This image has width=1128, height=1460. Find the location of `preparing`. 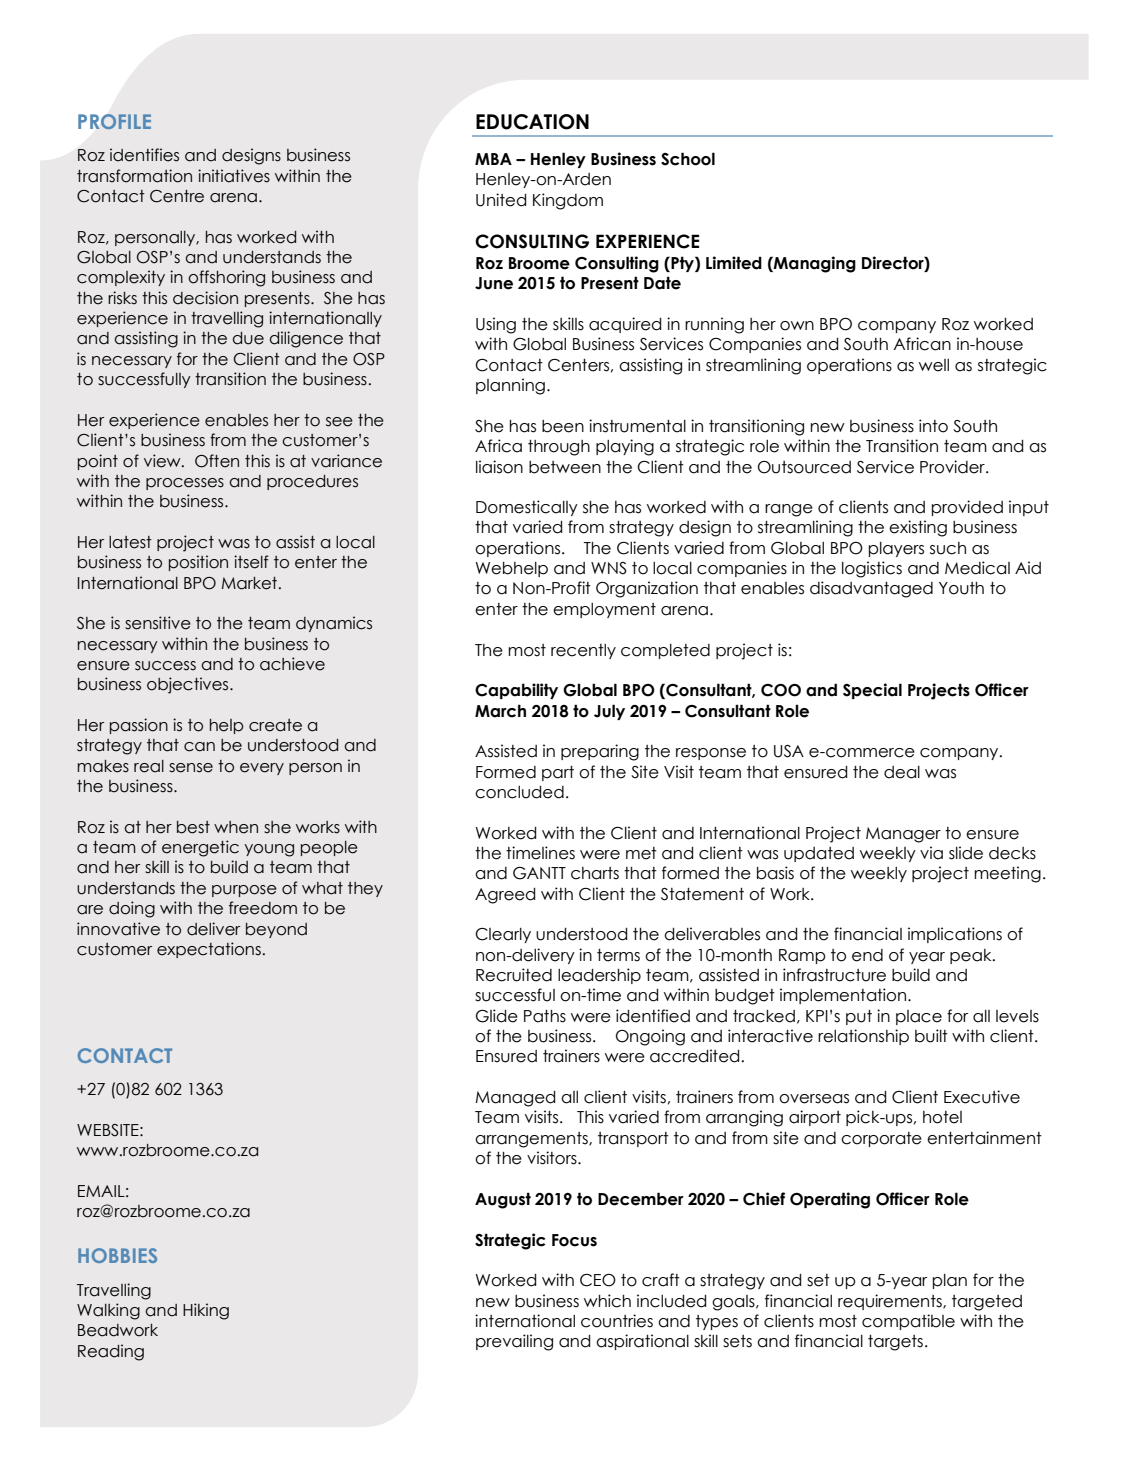

preparing is located at coordinates (600, 752).
